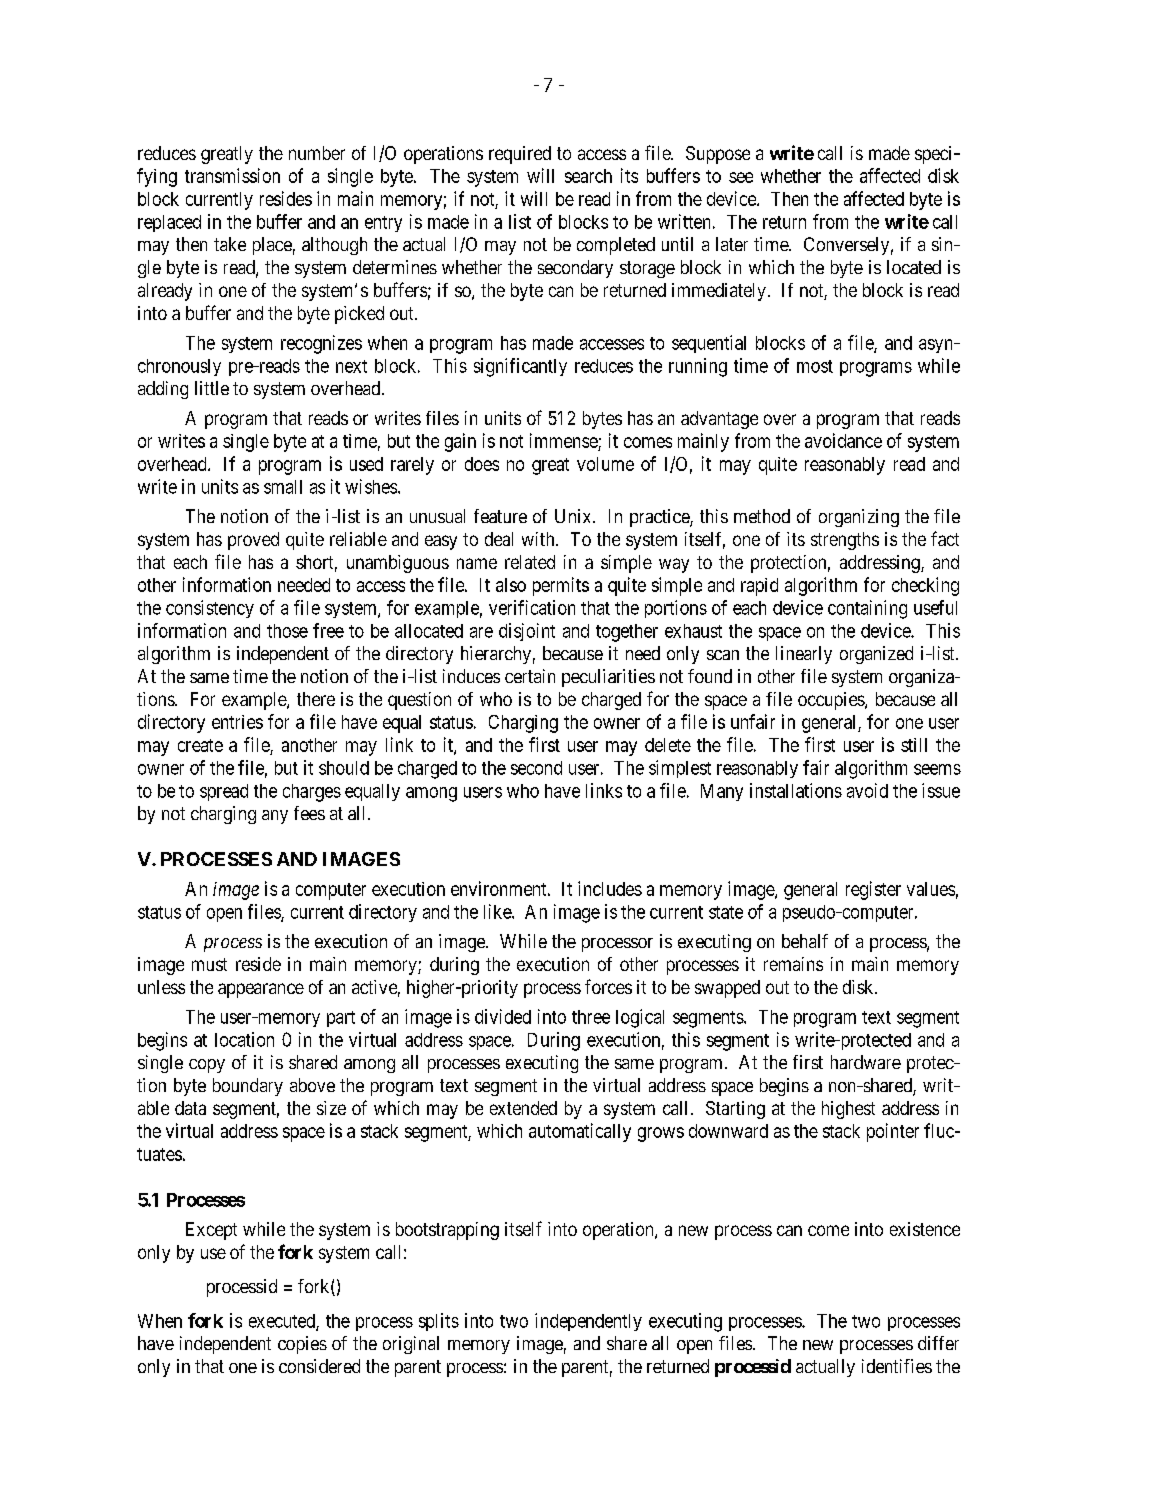 Image resolution: width=1165 pixels, height=1508 pixels. Describe the element at coordinates (230, 244) in the screenshot. I see `take` at that location.
